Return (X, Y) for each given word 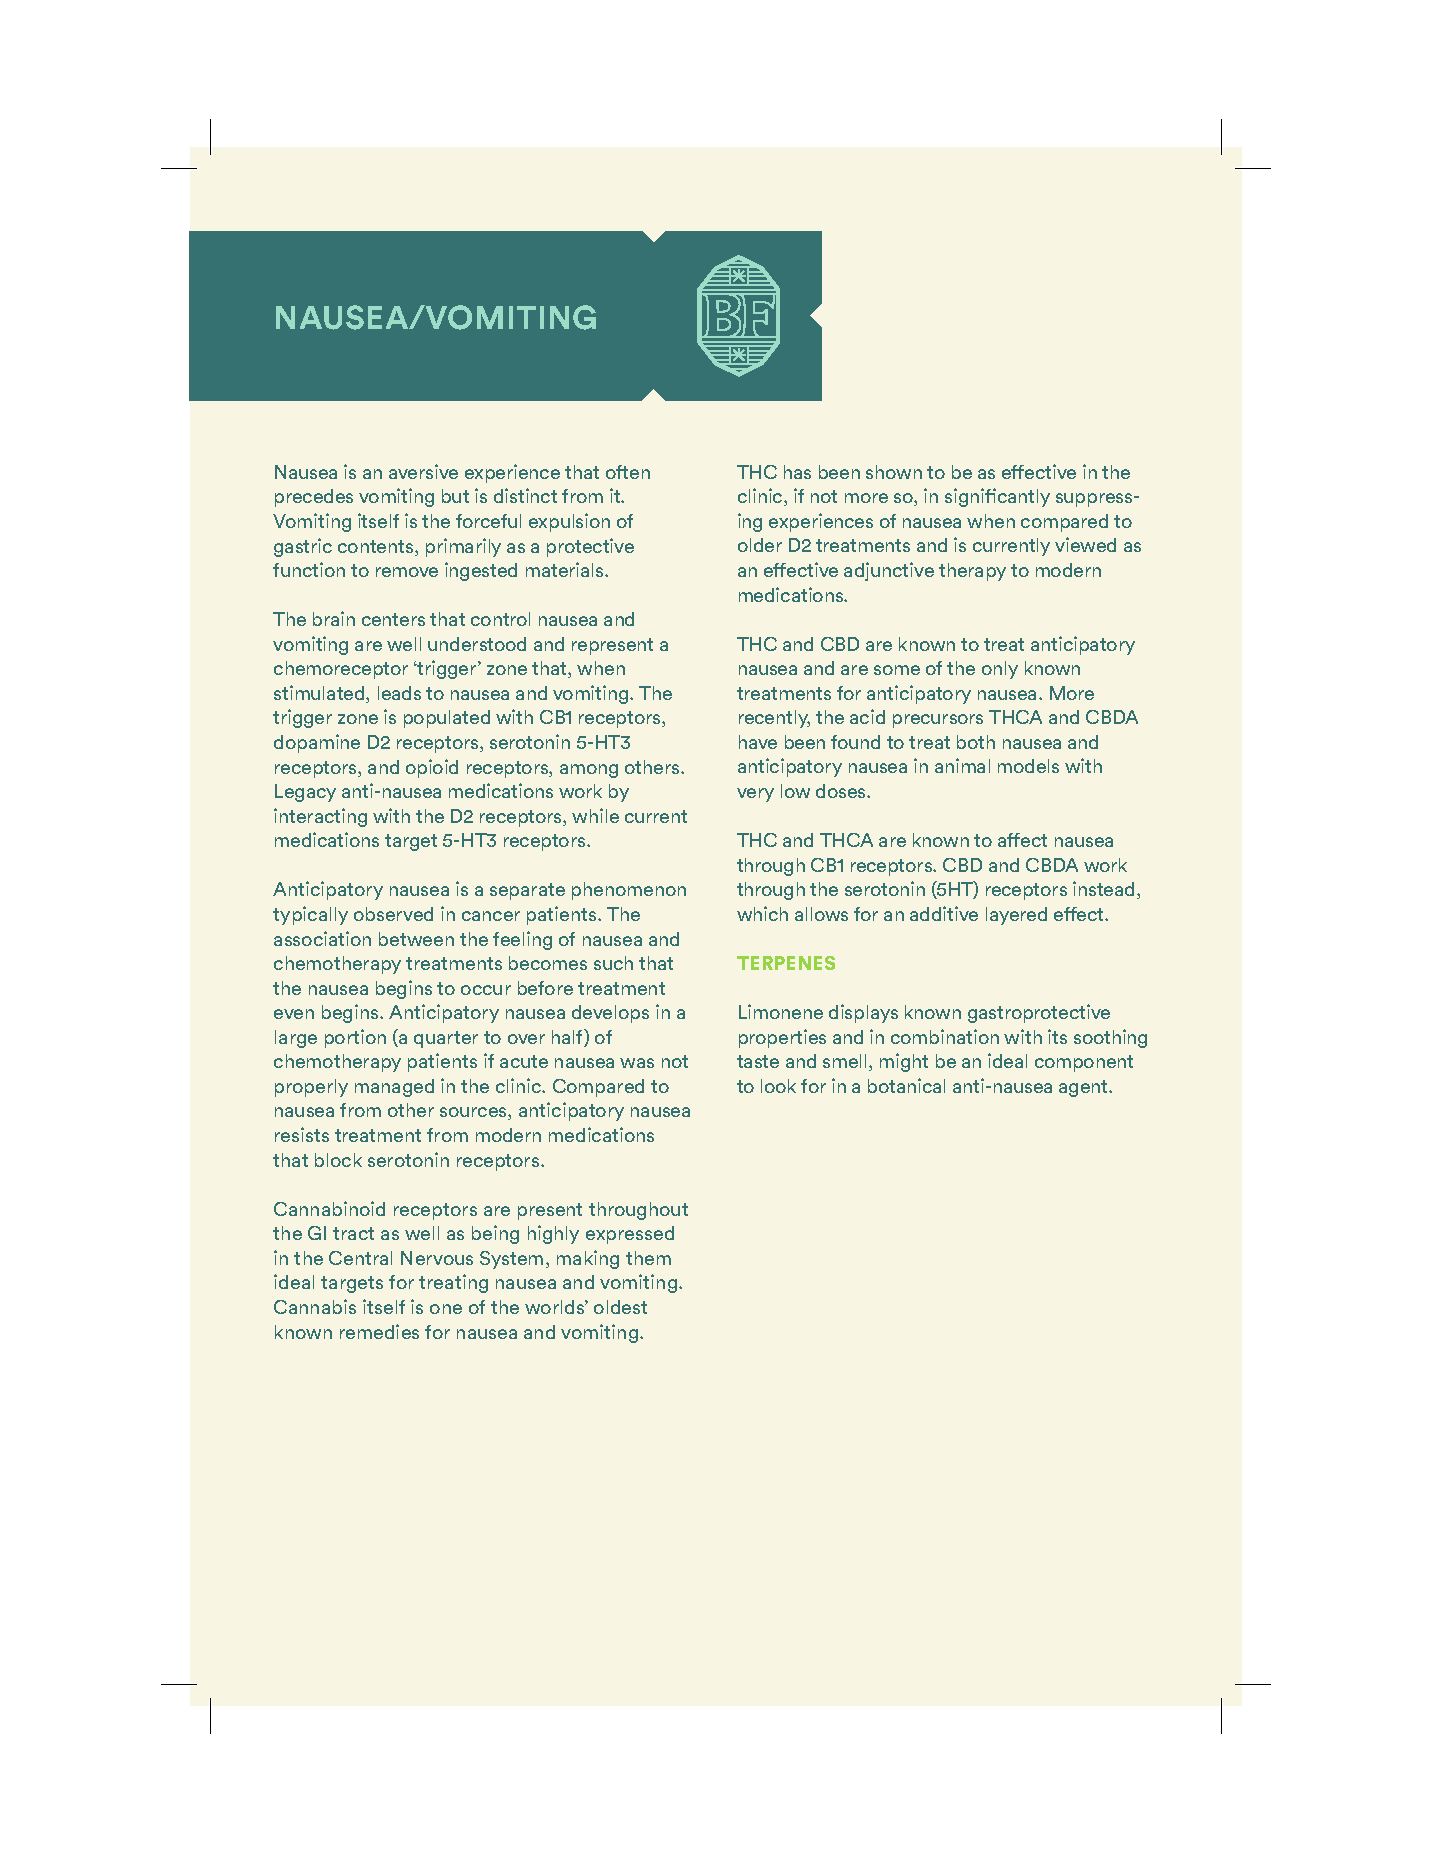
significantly (997, 497)
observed (393, 914)
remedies (379, 1331)
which (762, 913)
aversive (423, 471)
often (628, 472)
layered (1016, 916)
